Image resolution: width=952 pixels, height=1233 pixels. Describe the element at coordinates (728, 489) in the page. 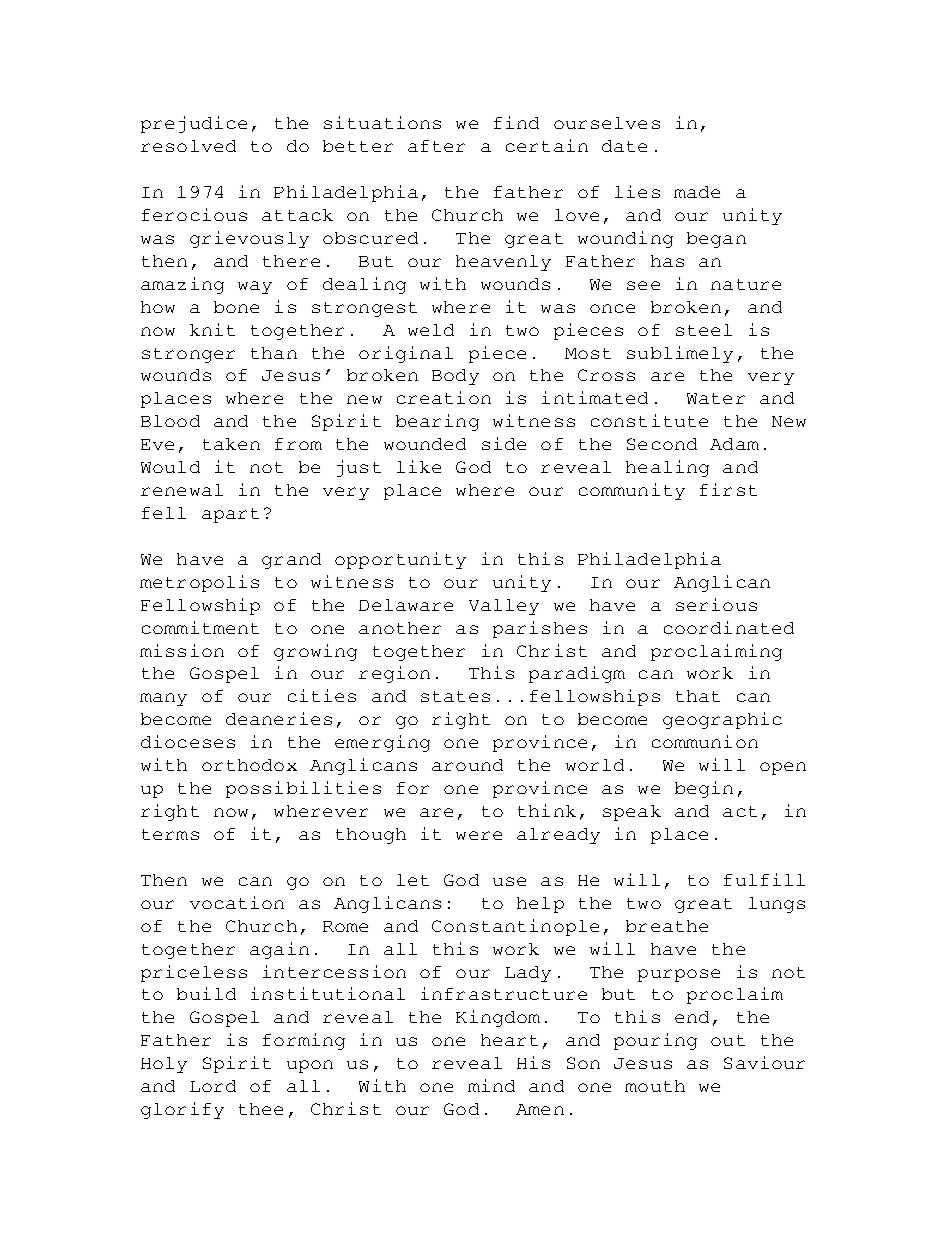

I see `first` at that location.
